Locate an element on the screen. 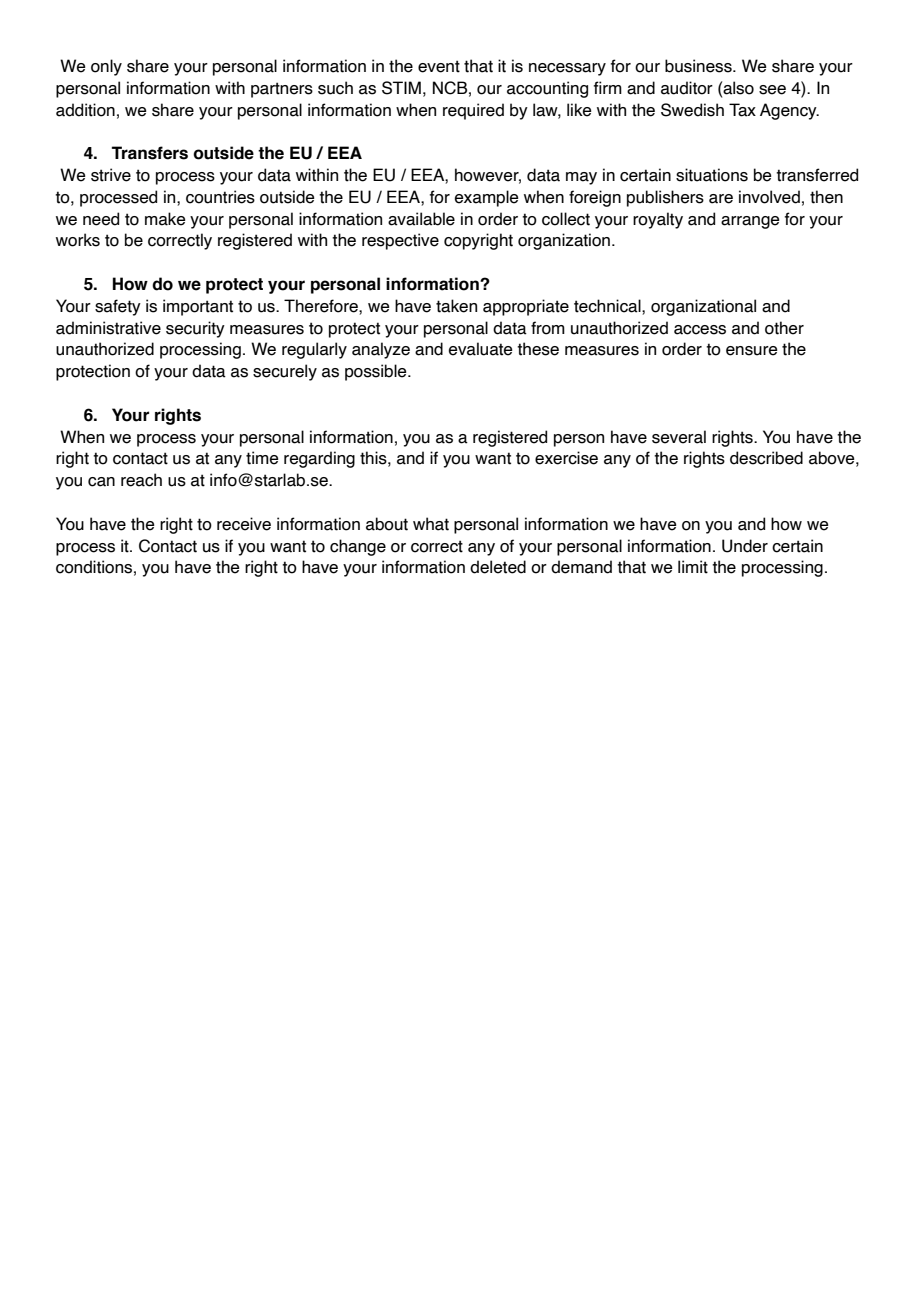  arrange is located at coordinates (750, 222).
